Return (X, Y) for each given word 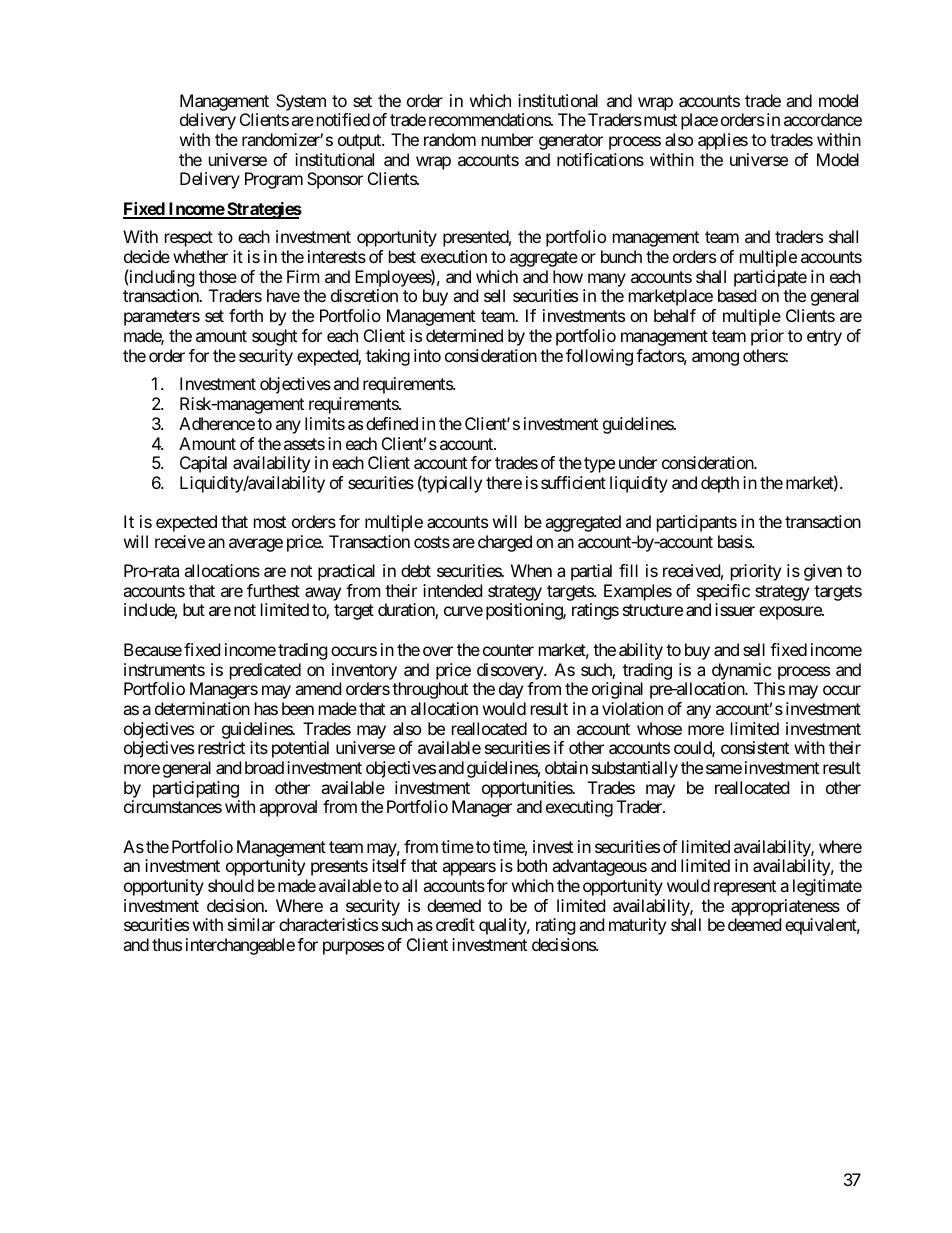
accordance (823, 119)
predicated (265, 671)
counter (508, 650)
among (715, 359)
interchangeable (240, 946)
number (507, 139)
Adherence (217, 423)
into (427, 355)
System (301, 102)
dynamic (742, 671)
